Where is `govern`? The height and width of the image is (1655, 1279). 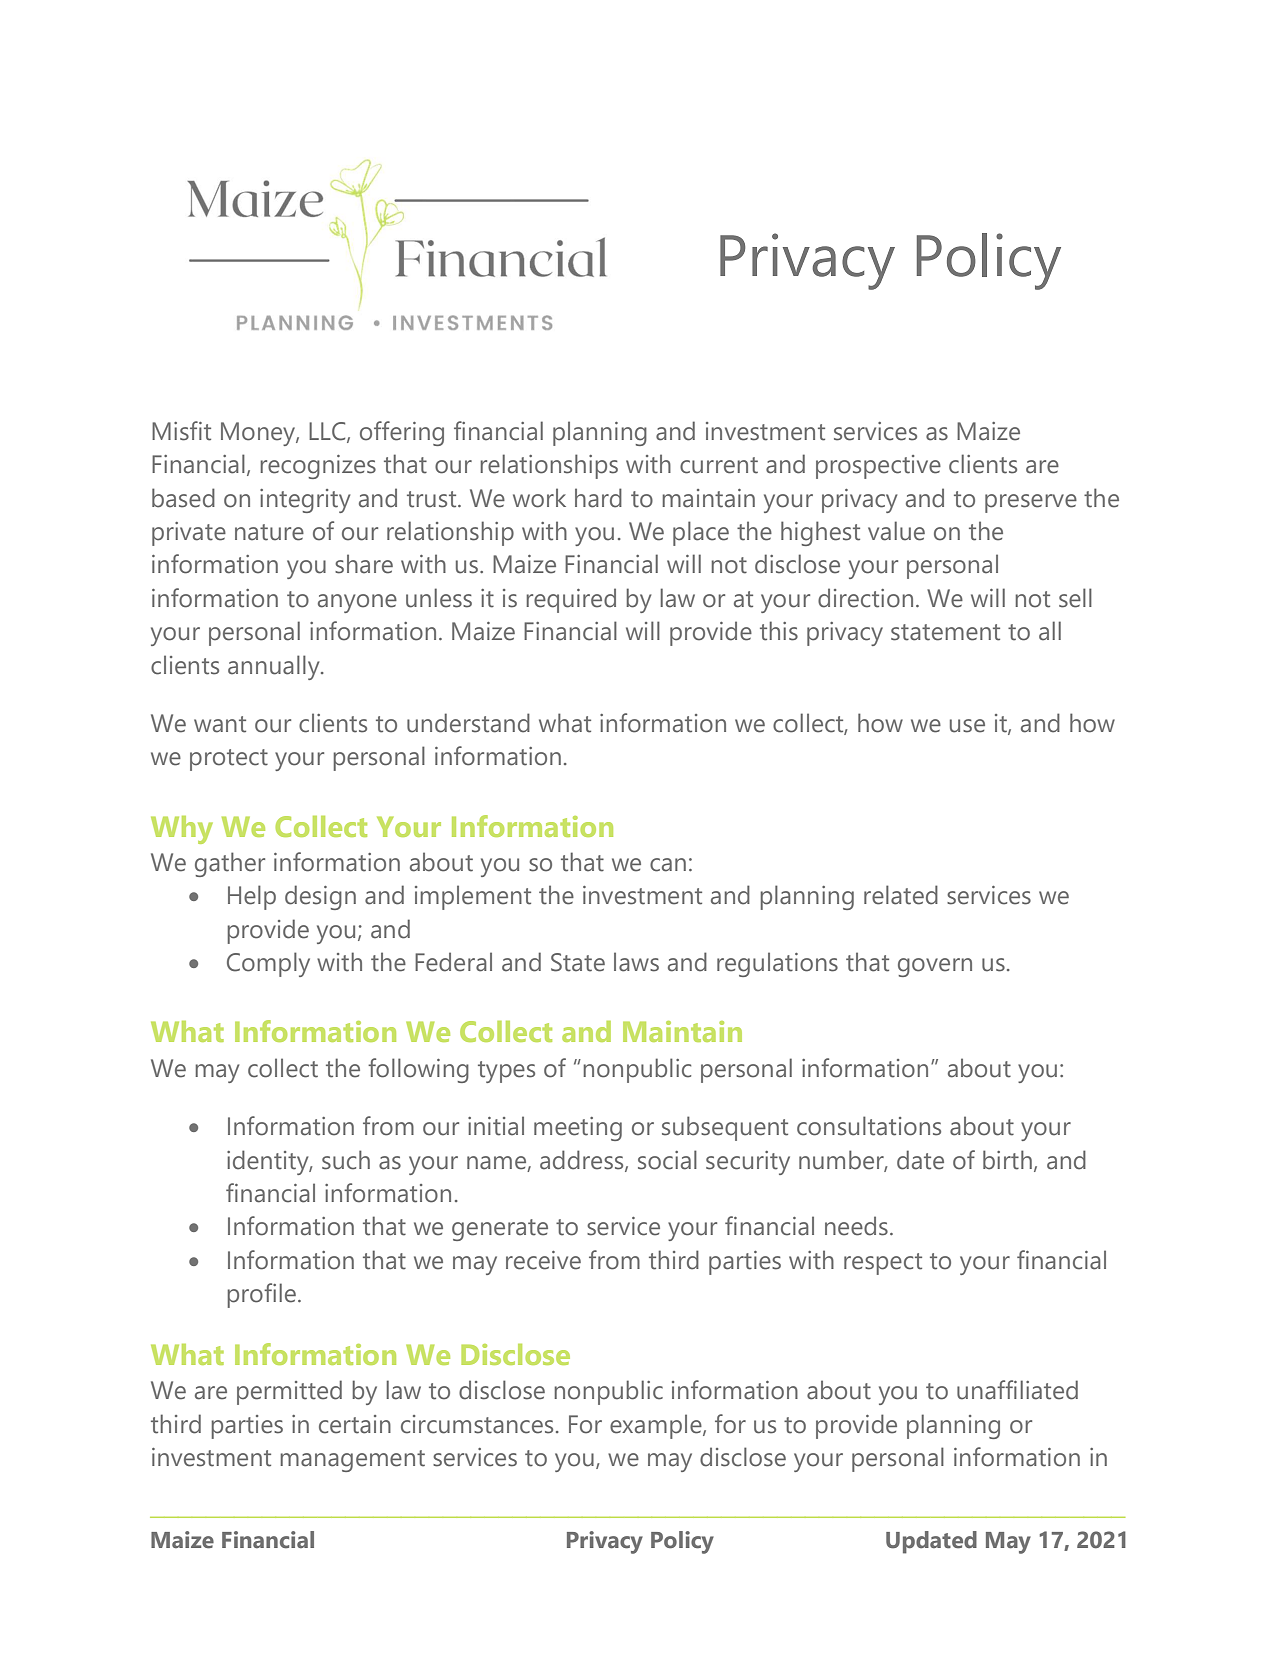
govern is located at coordinates (935, 967).
